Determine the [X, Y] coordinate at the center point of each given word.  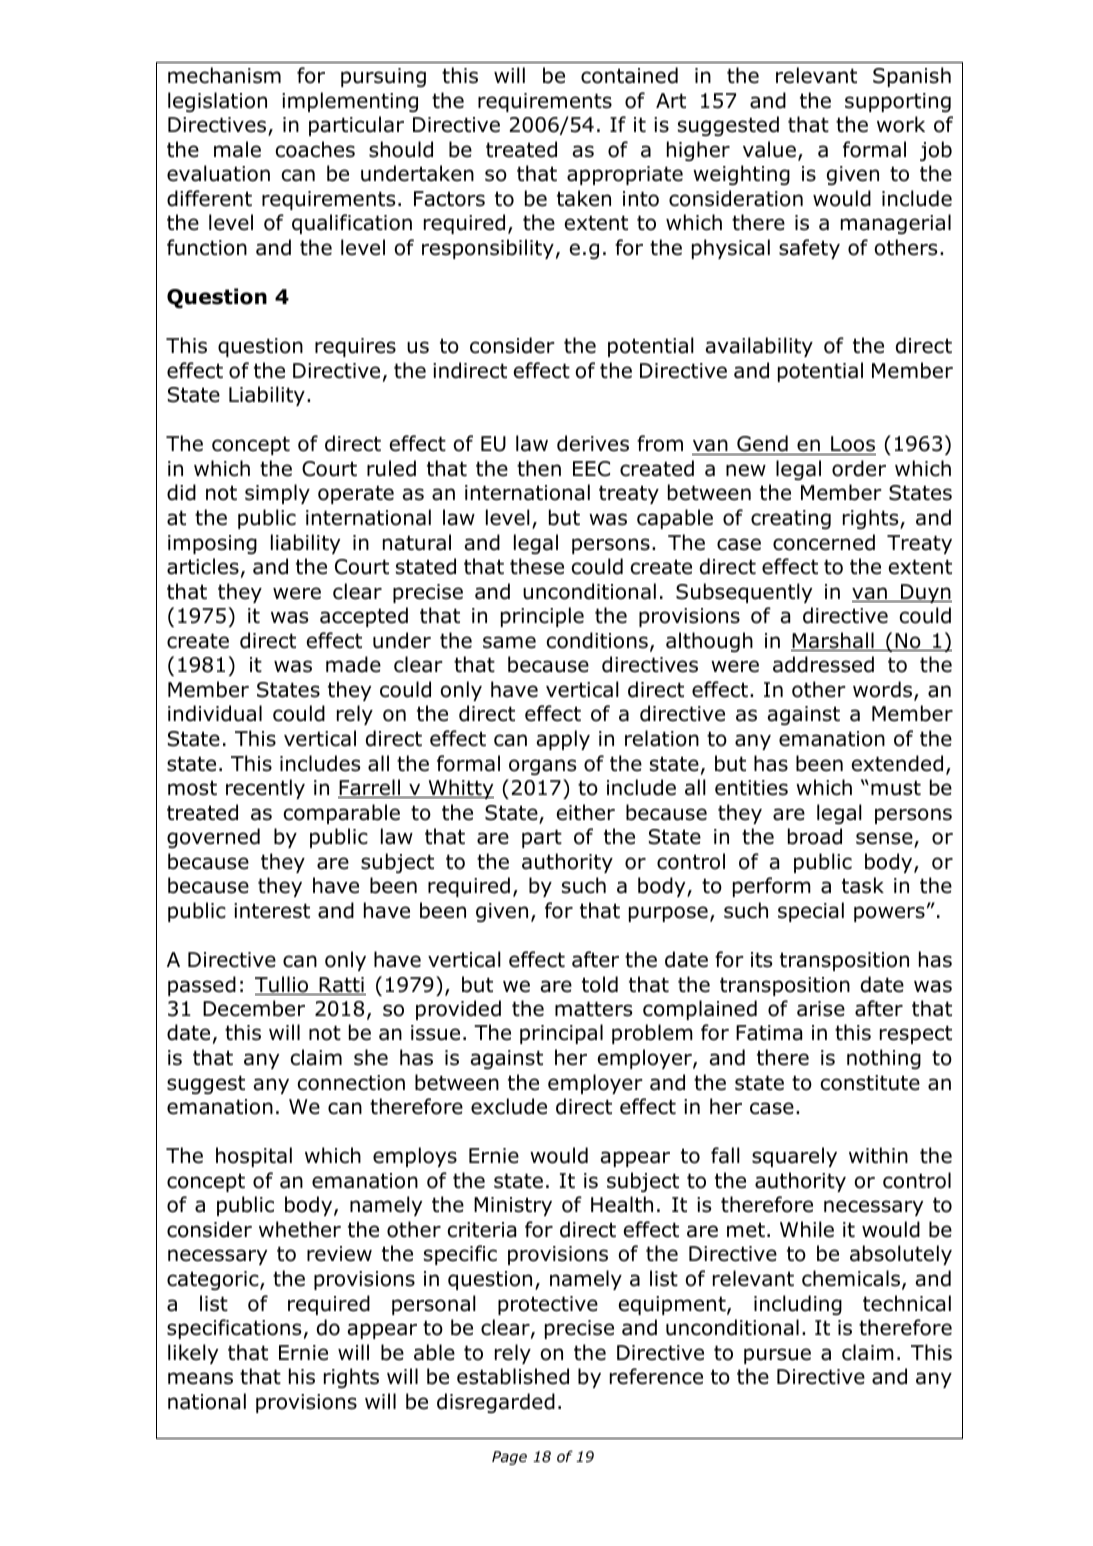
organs [542, 767]
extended [897, 763]
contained [629, 75]
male [237, 149]
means [200, 1378]
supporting [898, 102]
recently [265, 789]
